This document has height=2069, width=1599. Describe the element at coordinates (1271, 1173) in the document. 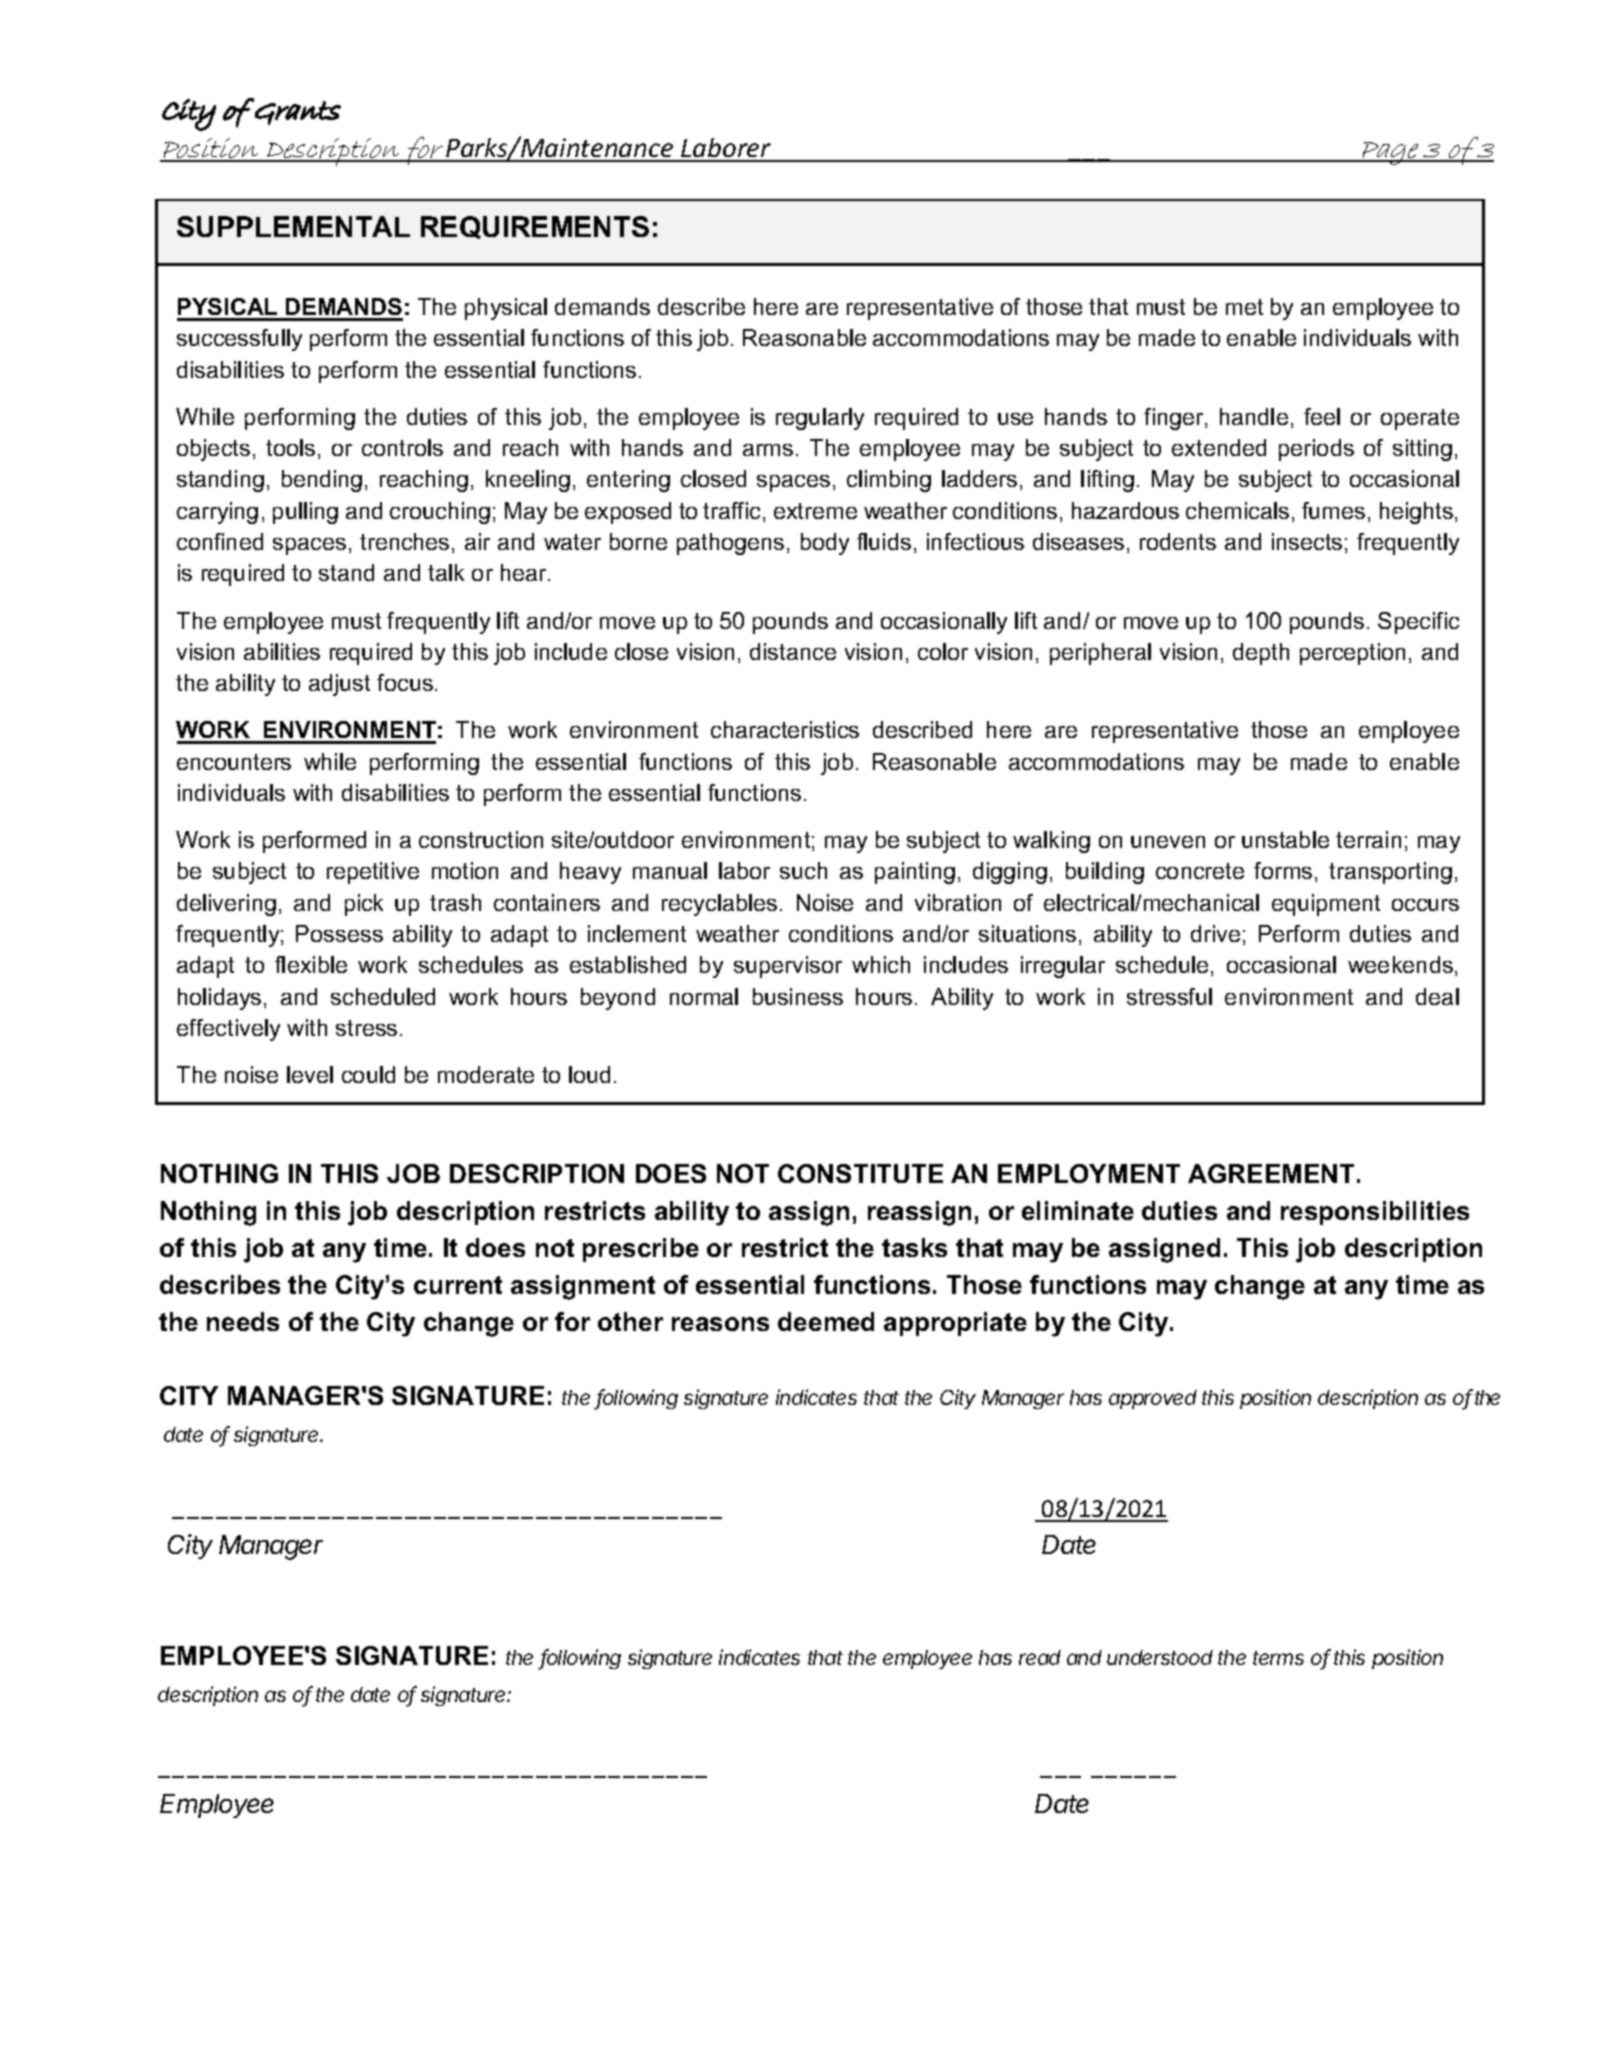

I see `AGREEMENT` at that location.
